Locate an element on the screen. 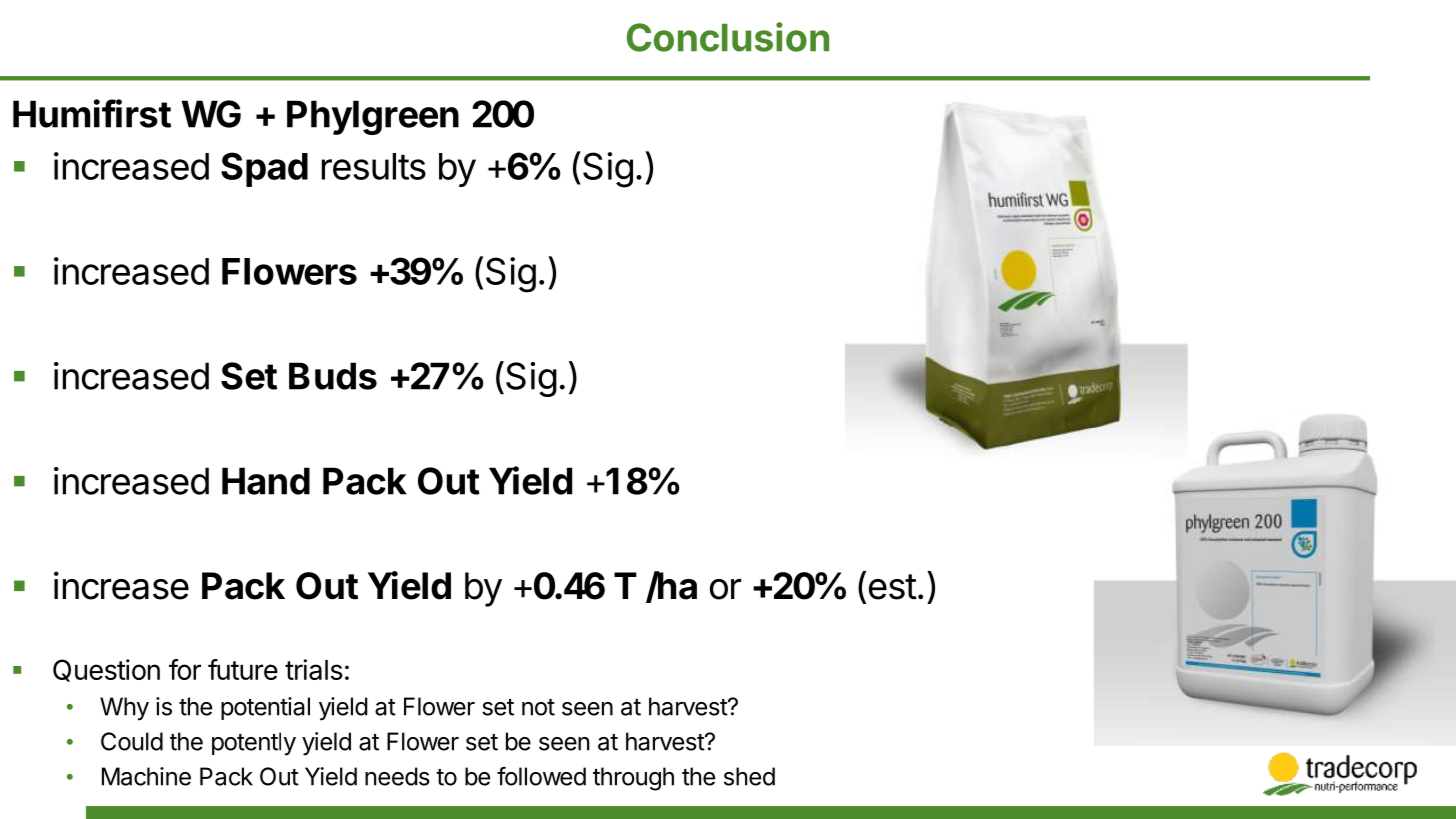  Conclusion is located at coordinates (728, 37).
